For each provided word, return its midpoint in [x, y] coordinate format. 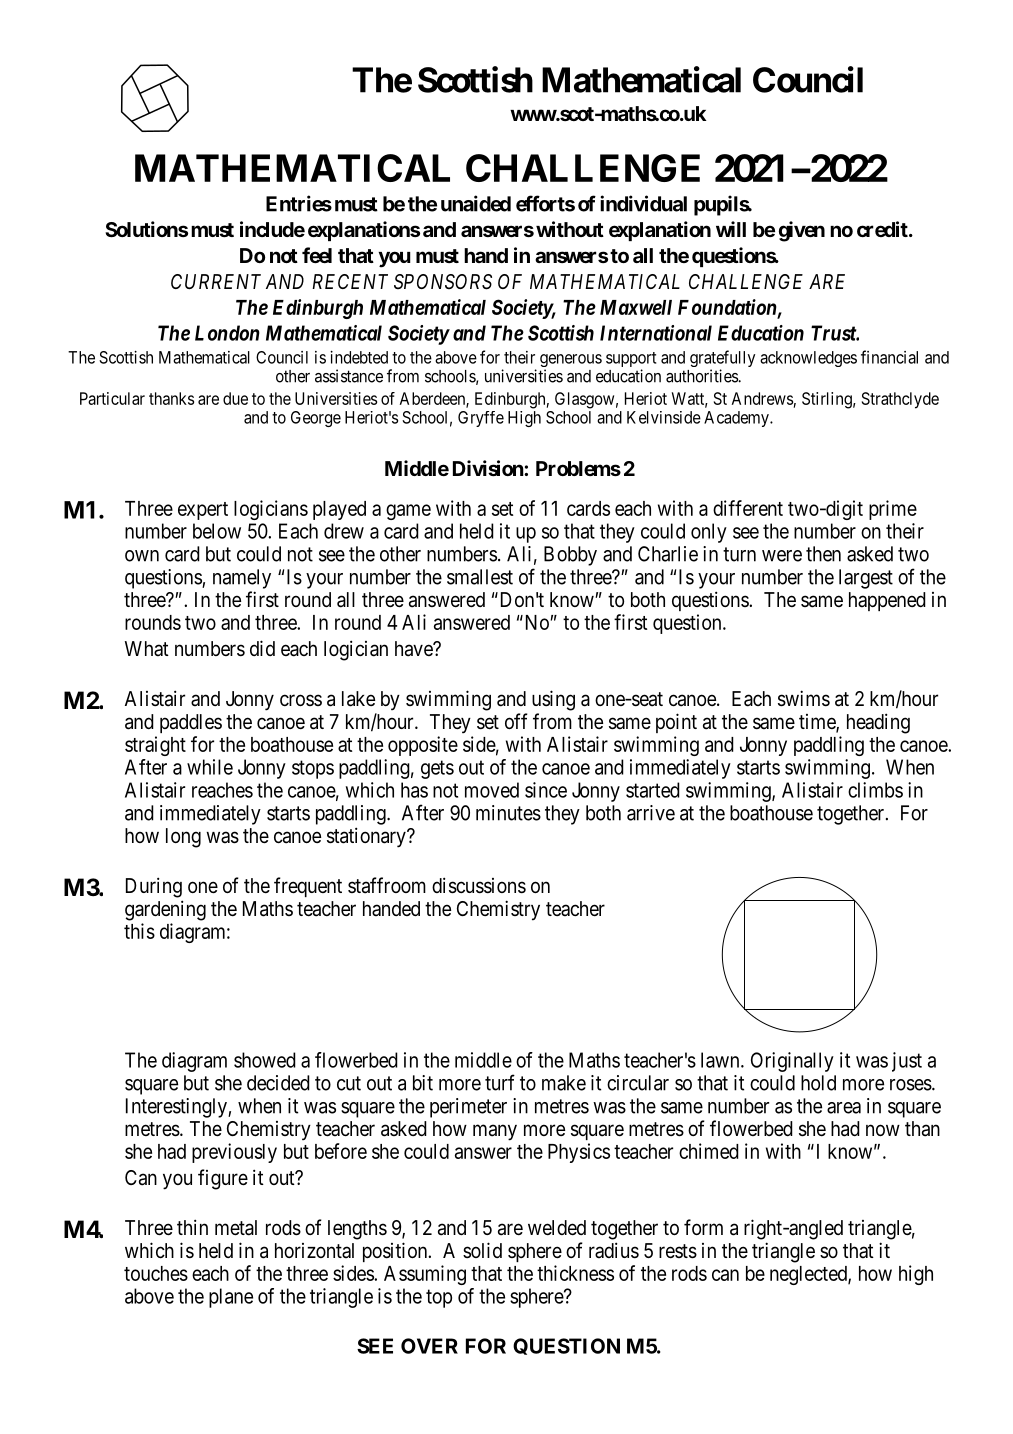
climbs [875, 790]
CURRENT [216, 281]
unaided [476, 203]
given [802, 231]
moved [492, 790]
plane [231, 1298]
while [210, 767]
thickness [575, 1273]
